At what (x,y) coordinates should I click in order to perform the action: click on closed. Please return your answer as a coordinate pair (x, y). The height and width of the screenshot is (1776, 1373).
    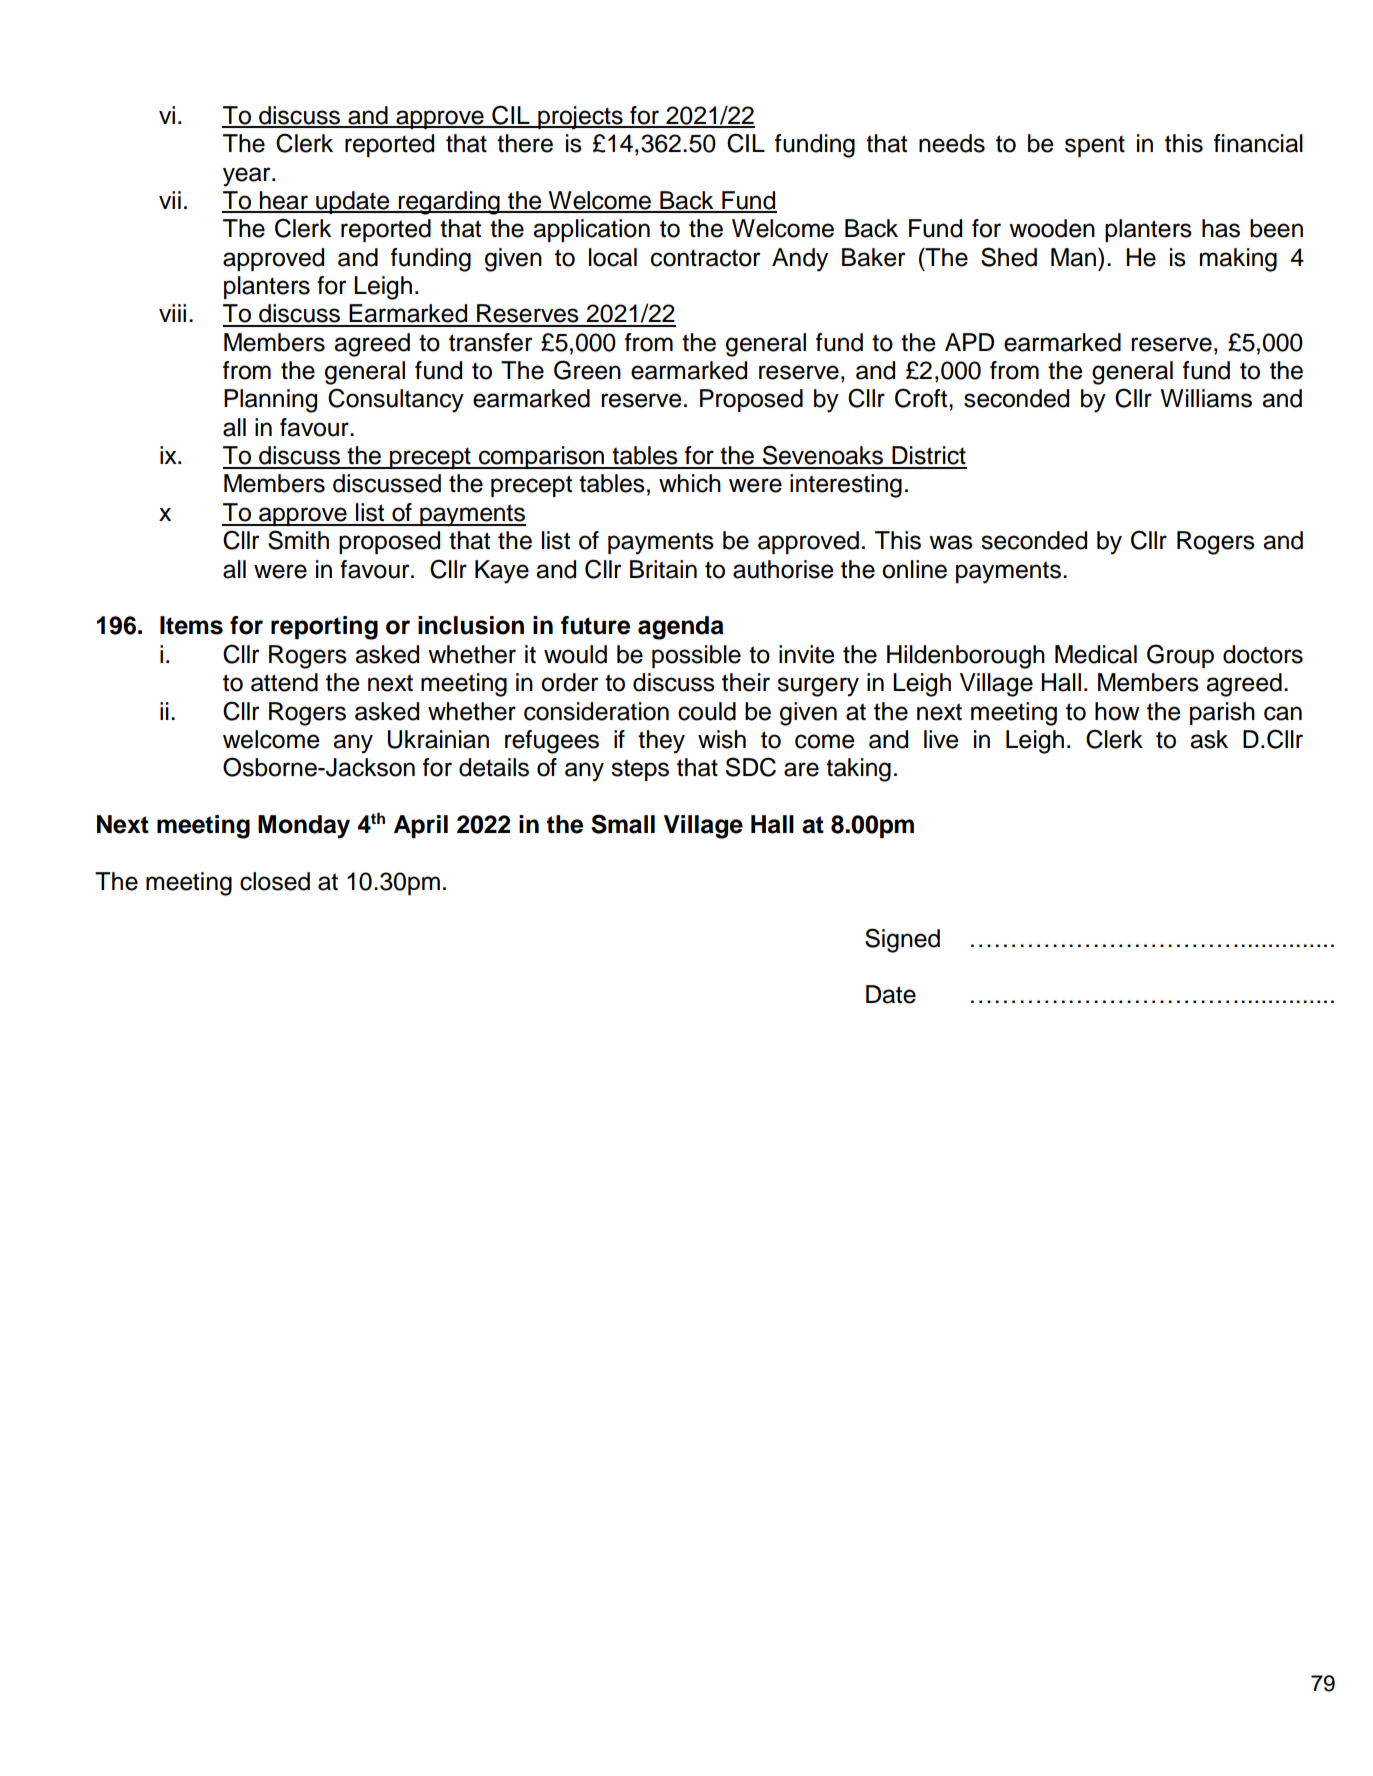
    Looking at the image, I should click on (275, 881).
